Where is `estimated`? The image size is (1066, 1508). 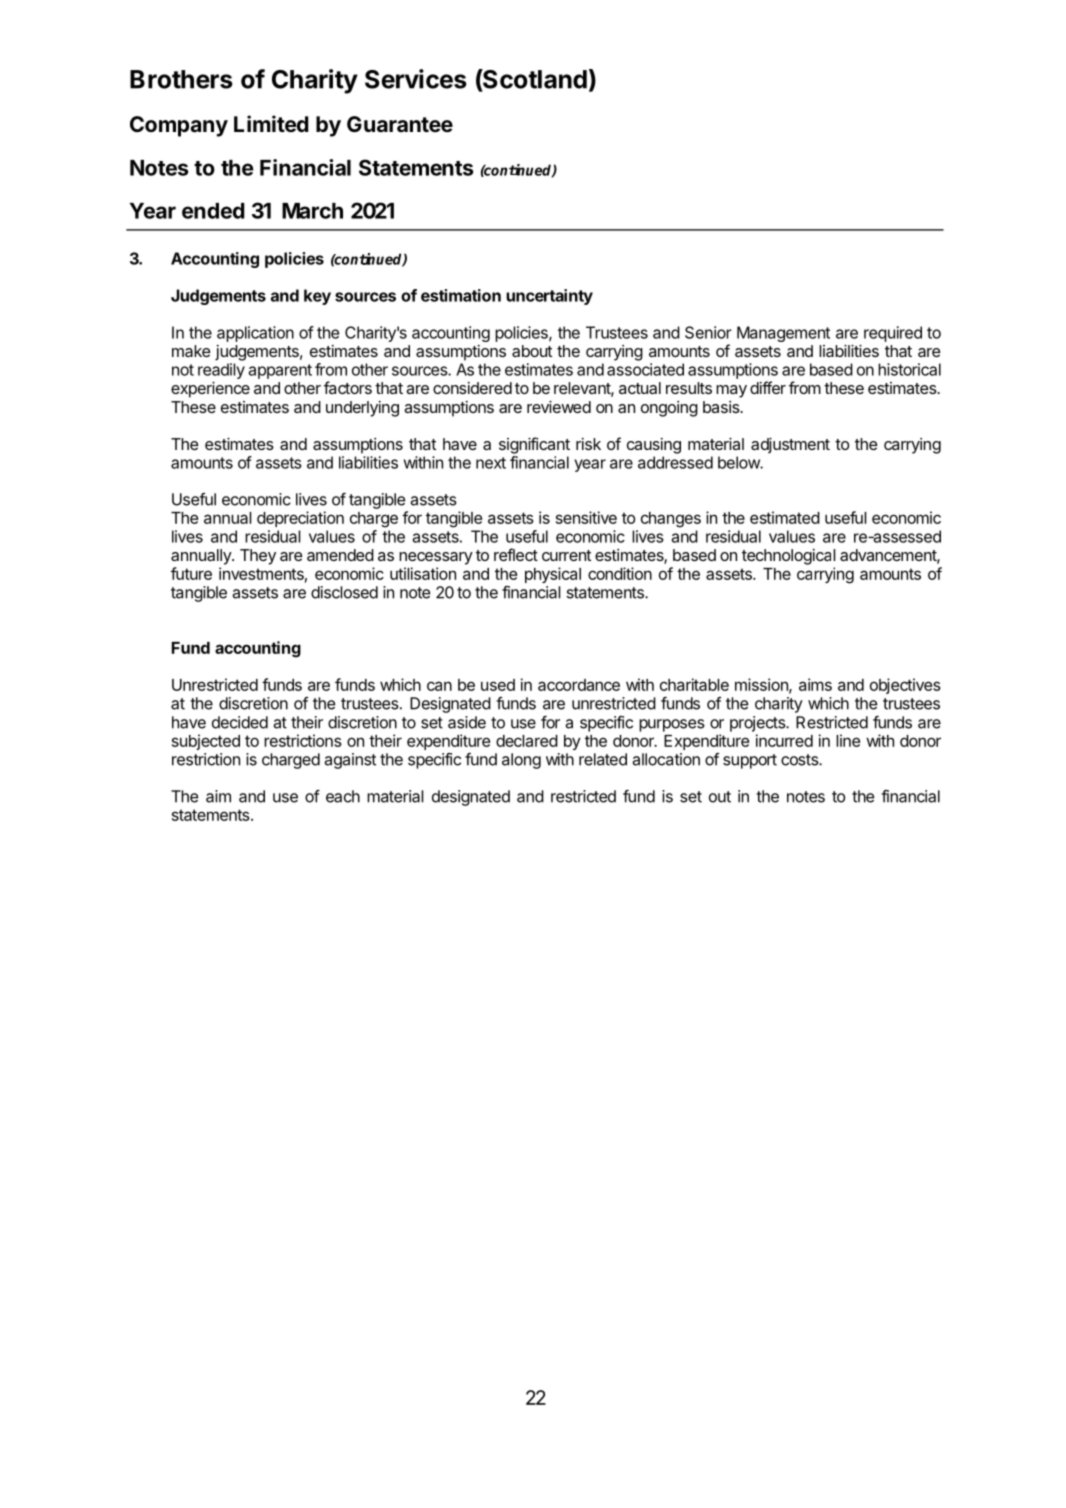 estimated is located at coordinates (785, 517).
